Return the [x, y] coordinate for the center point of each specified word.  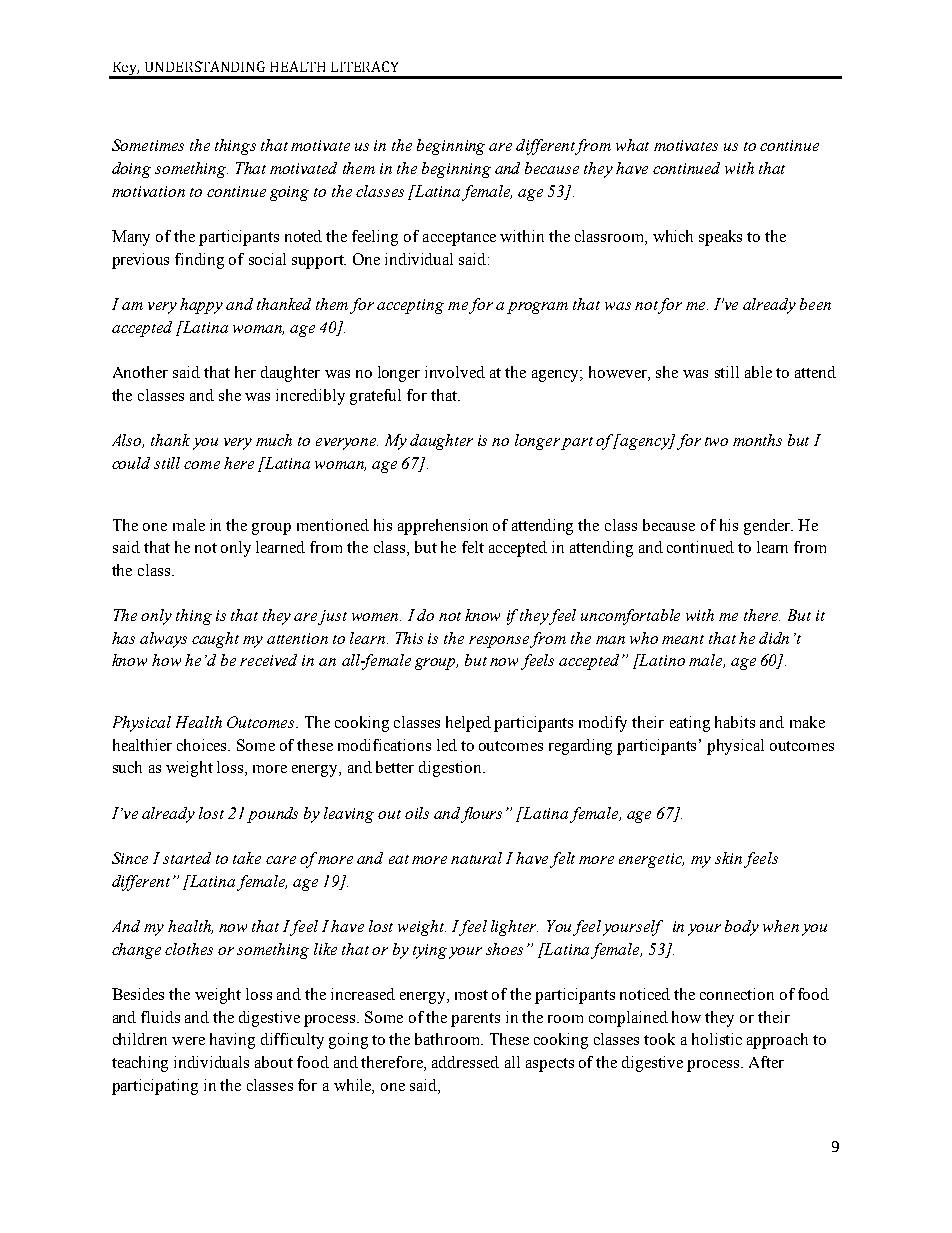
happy [201, 306]
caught [215, 640]
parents [475, 1020]
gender [768, 527]
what [632, 145]
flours [481, 815]
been [815, 304]
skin [728, 858]
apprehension [443, 527]
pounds [272, 815]
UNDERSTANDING [205, 66]
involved [455, 372]
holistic [717, 1039]
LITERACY [364, 66]
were [188, 1041]
